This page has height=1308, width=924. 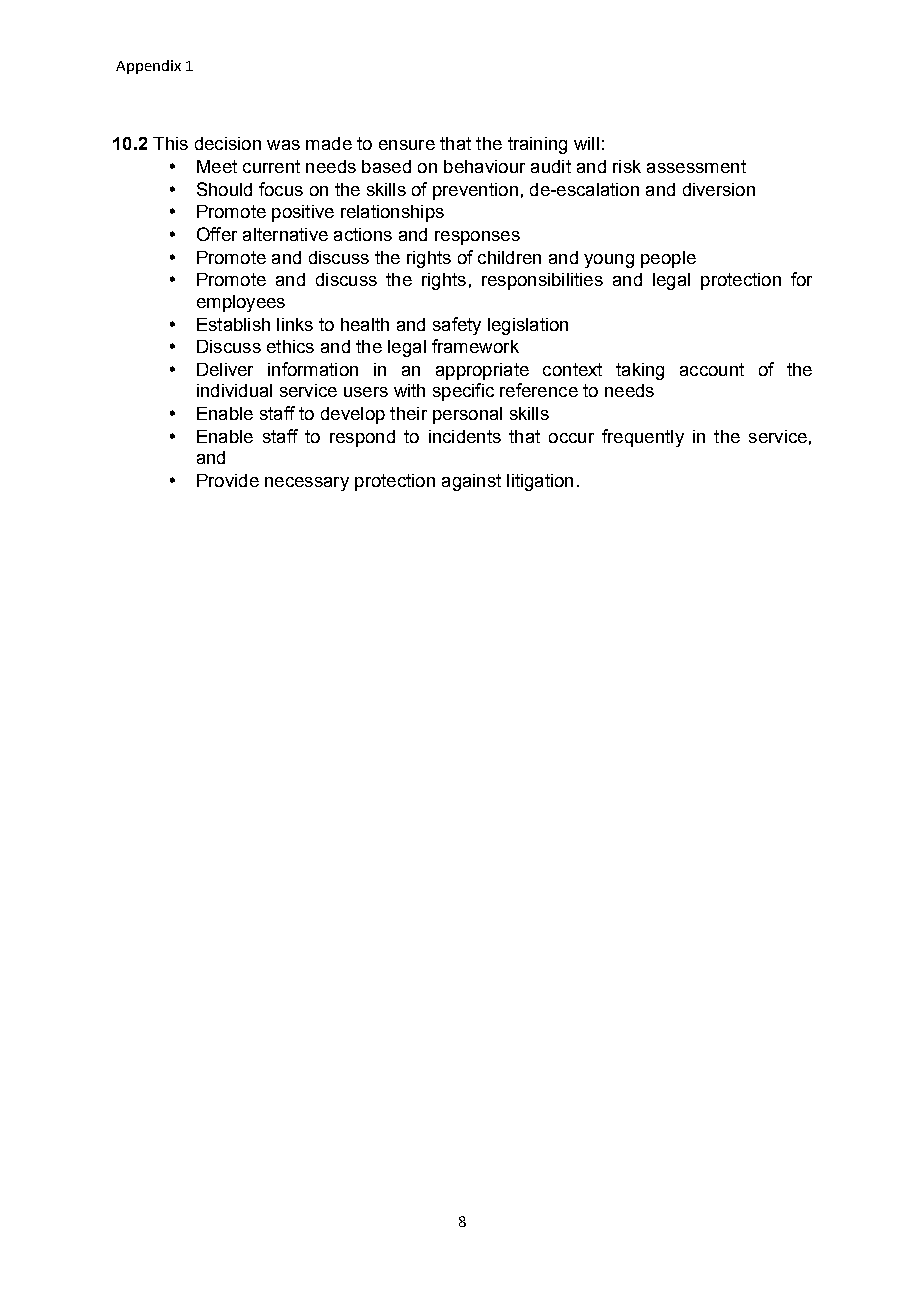 What do you see at coordinates (668, 259) in the page?
I see `people` at bounding box center [668, 259].
